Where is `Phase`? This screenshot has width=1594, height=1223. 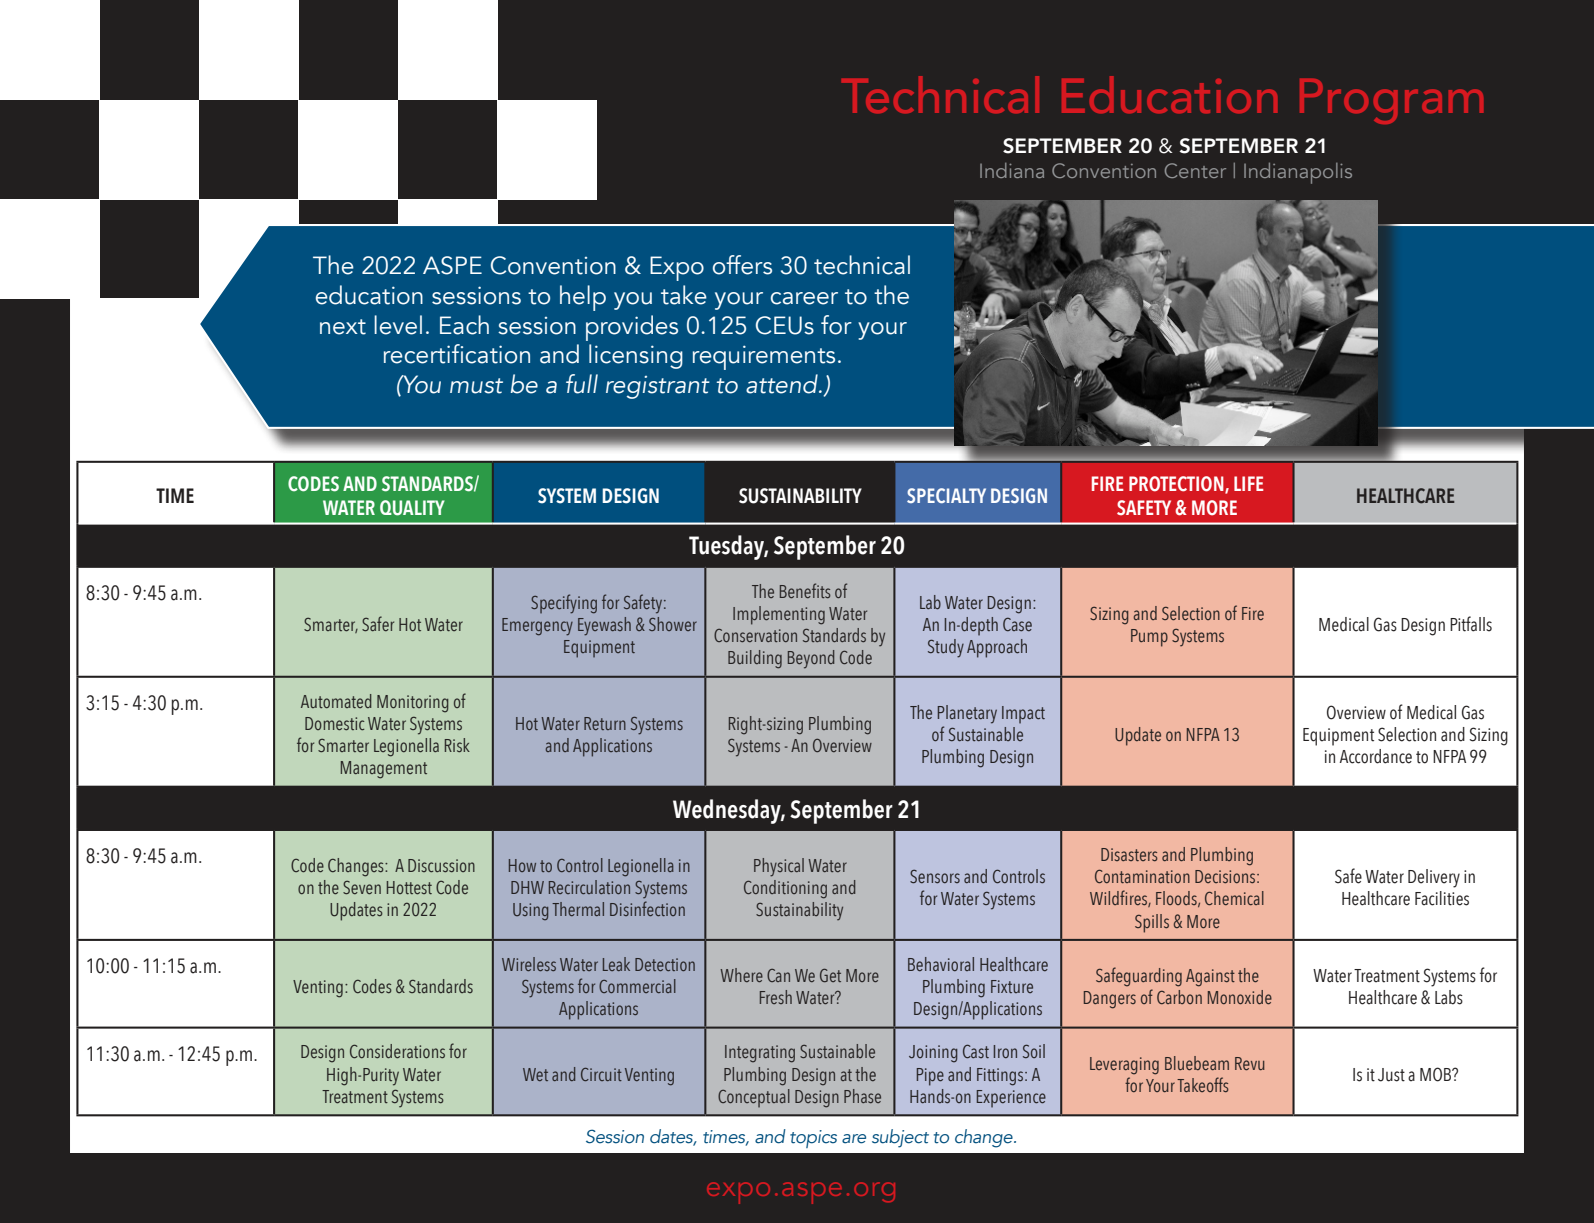
Phase is located at coordinates (862, 1096).
